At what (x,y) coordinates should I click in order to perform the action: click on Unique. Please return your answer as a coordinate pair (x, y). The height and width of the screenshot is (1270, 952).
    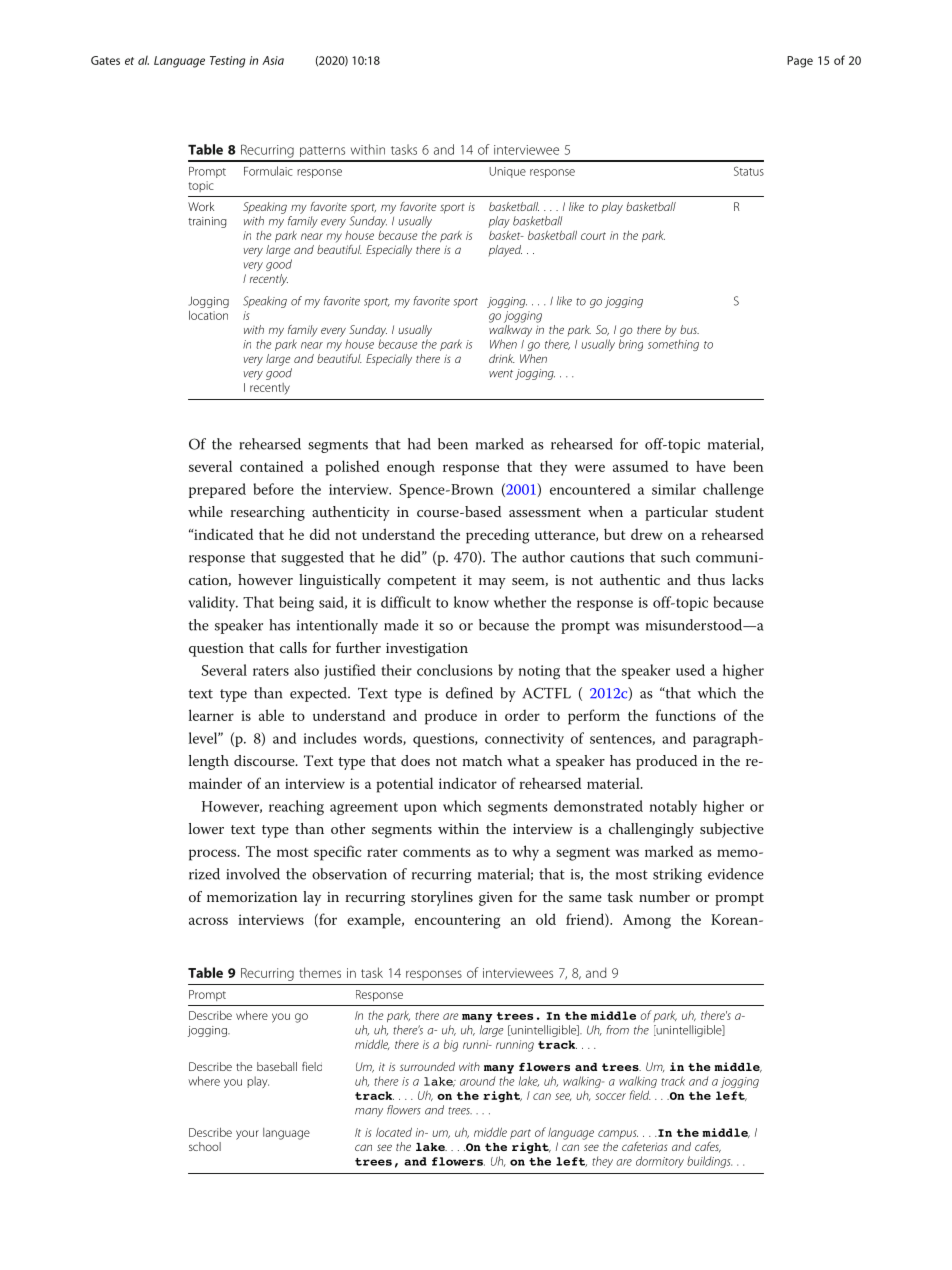
    Looking at the image, I should click on (507, 172).
